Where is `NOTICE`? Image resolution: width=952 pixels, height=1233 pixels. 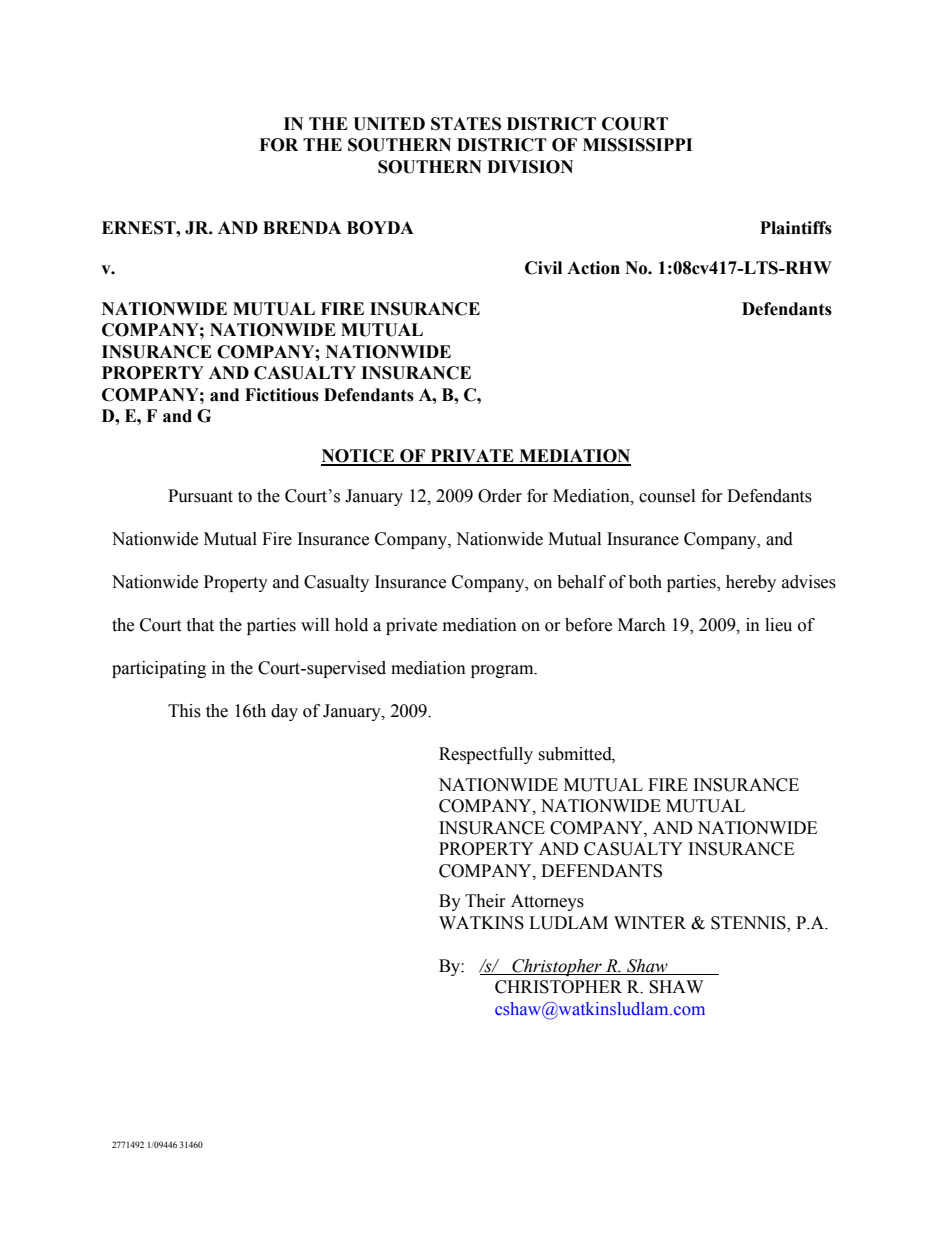
NOTICE is located at coordinates (359, 457).
